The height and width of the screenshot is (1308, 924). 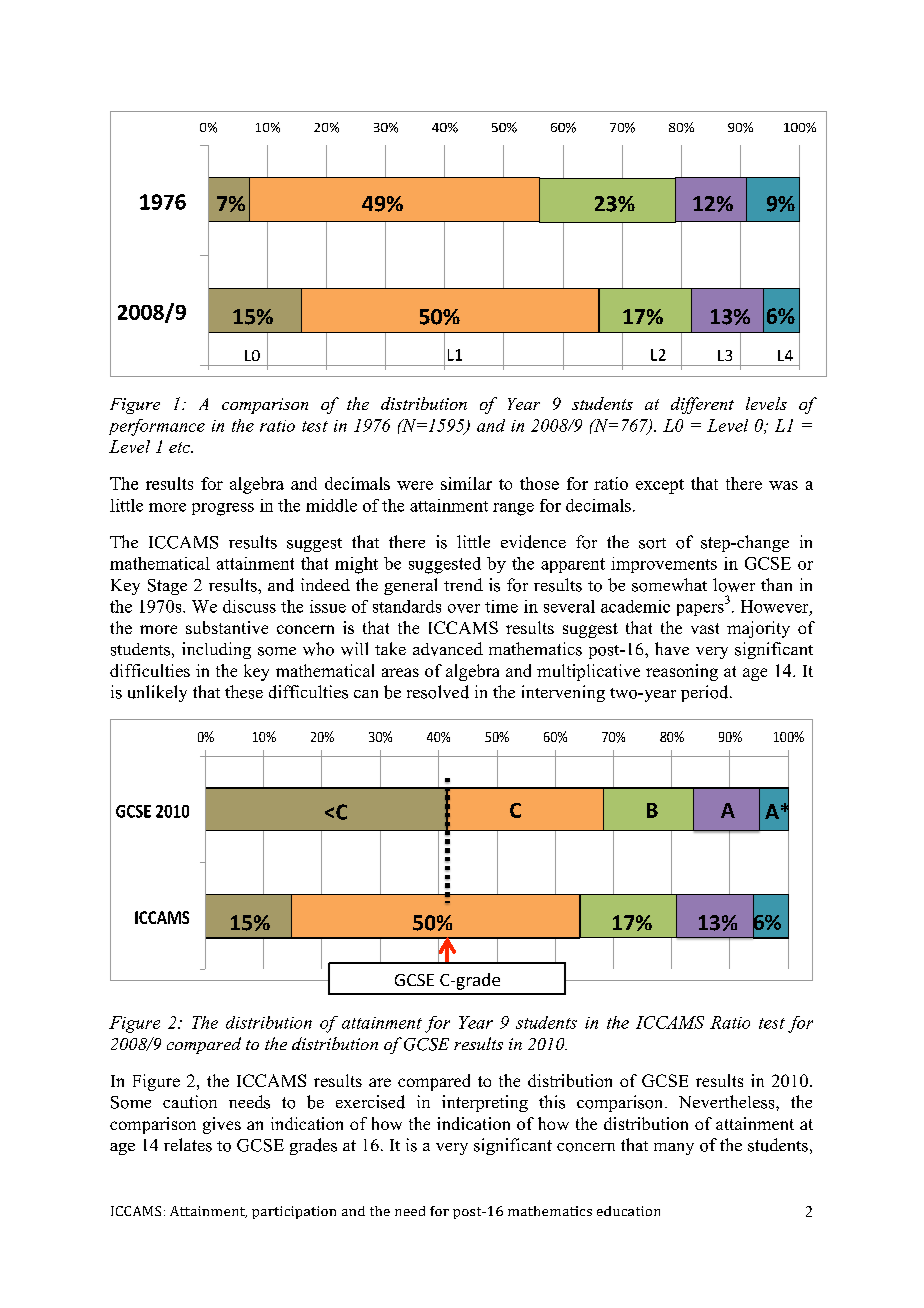 I want to click on lower, so click(x=734, y=585).
